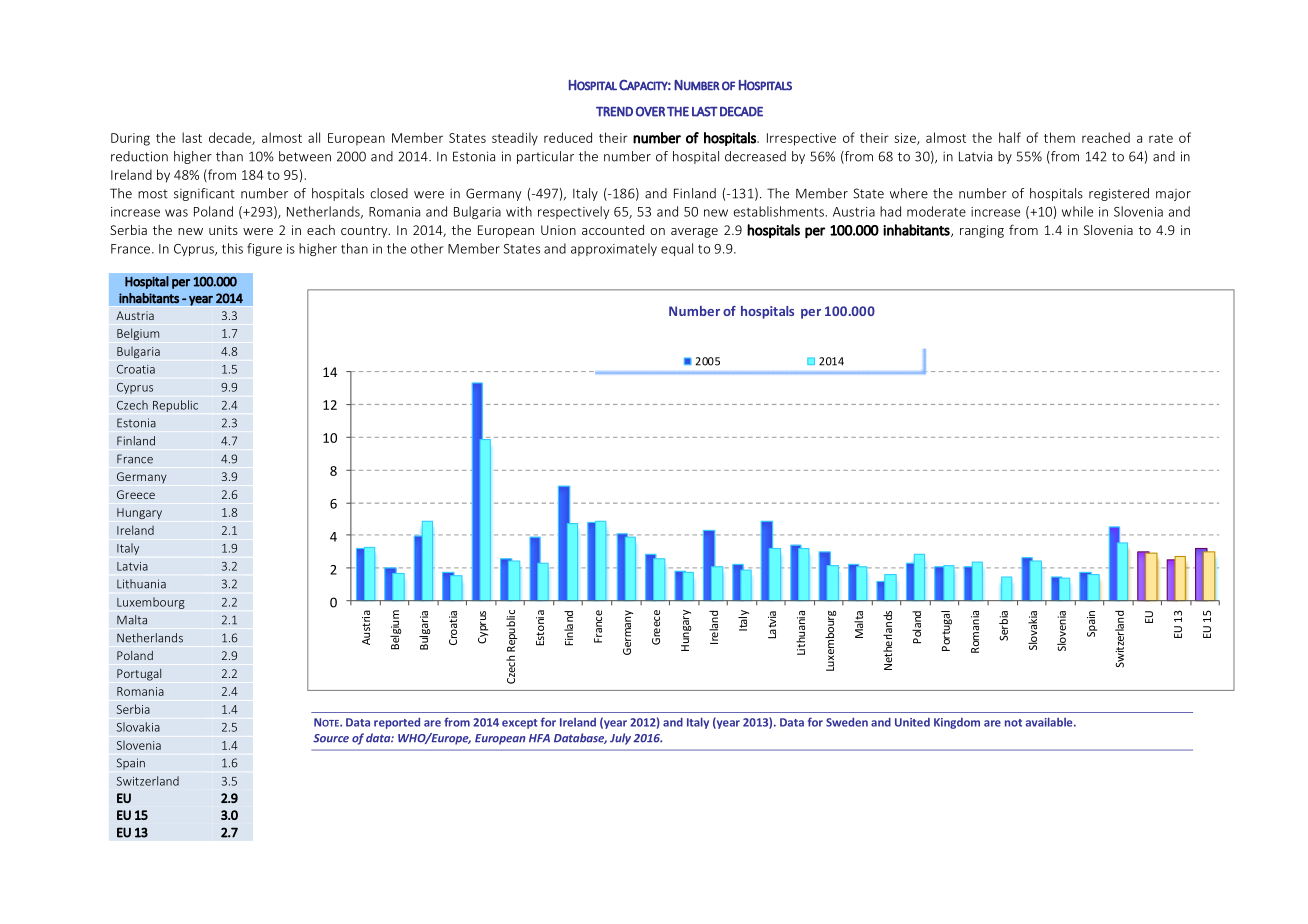  What do you see at coordinates (314, 137) in the page?
I see `all` at bounding box center [314, 137].
